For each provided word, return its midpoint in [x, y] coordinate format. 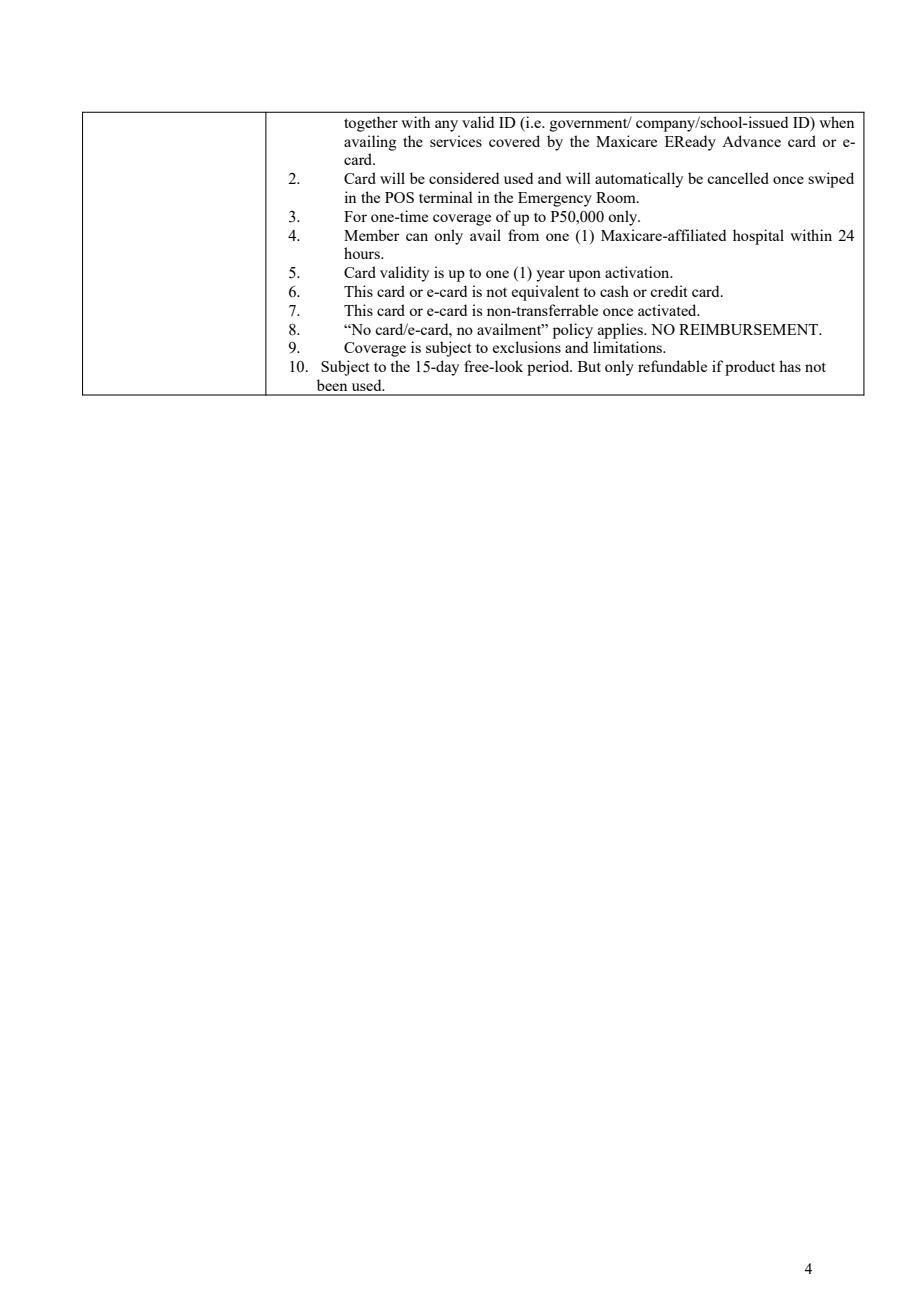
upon [584, 276]
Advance [751, 141]
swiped [831, 180]
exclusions [527, 347]
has [790, 366]
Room [617, 197]
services [456, 141]
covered [514, 141]
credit [668, 291]
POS [399, 197]
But [589, 366]
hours [363, 253]
